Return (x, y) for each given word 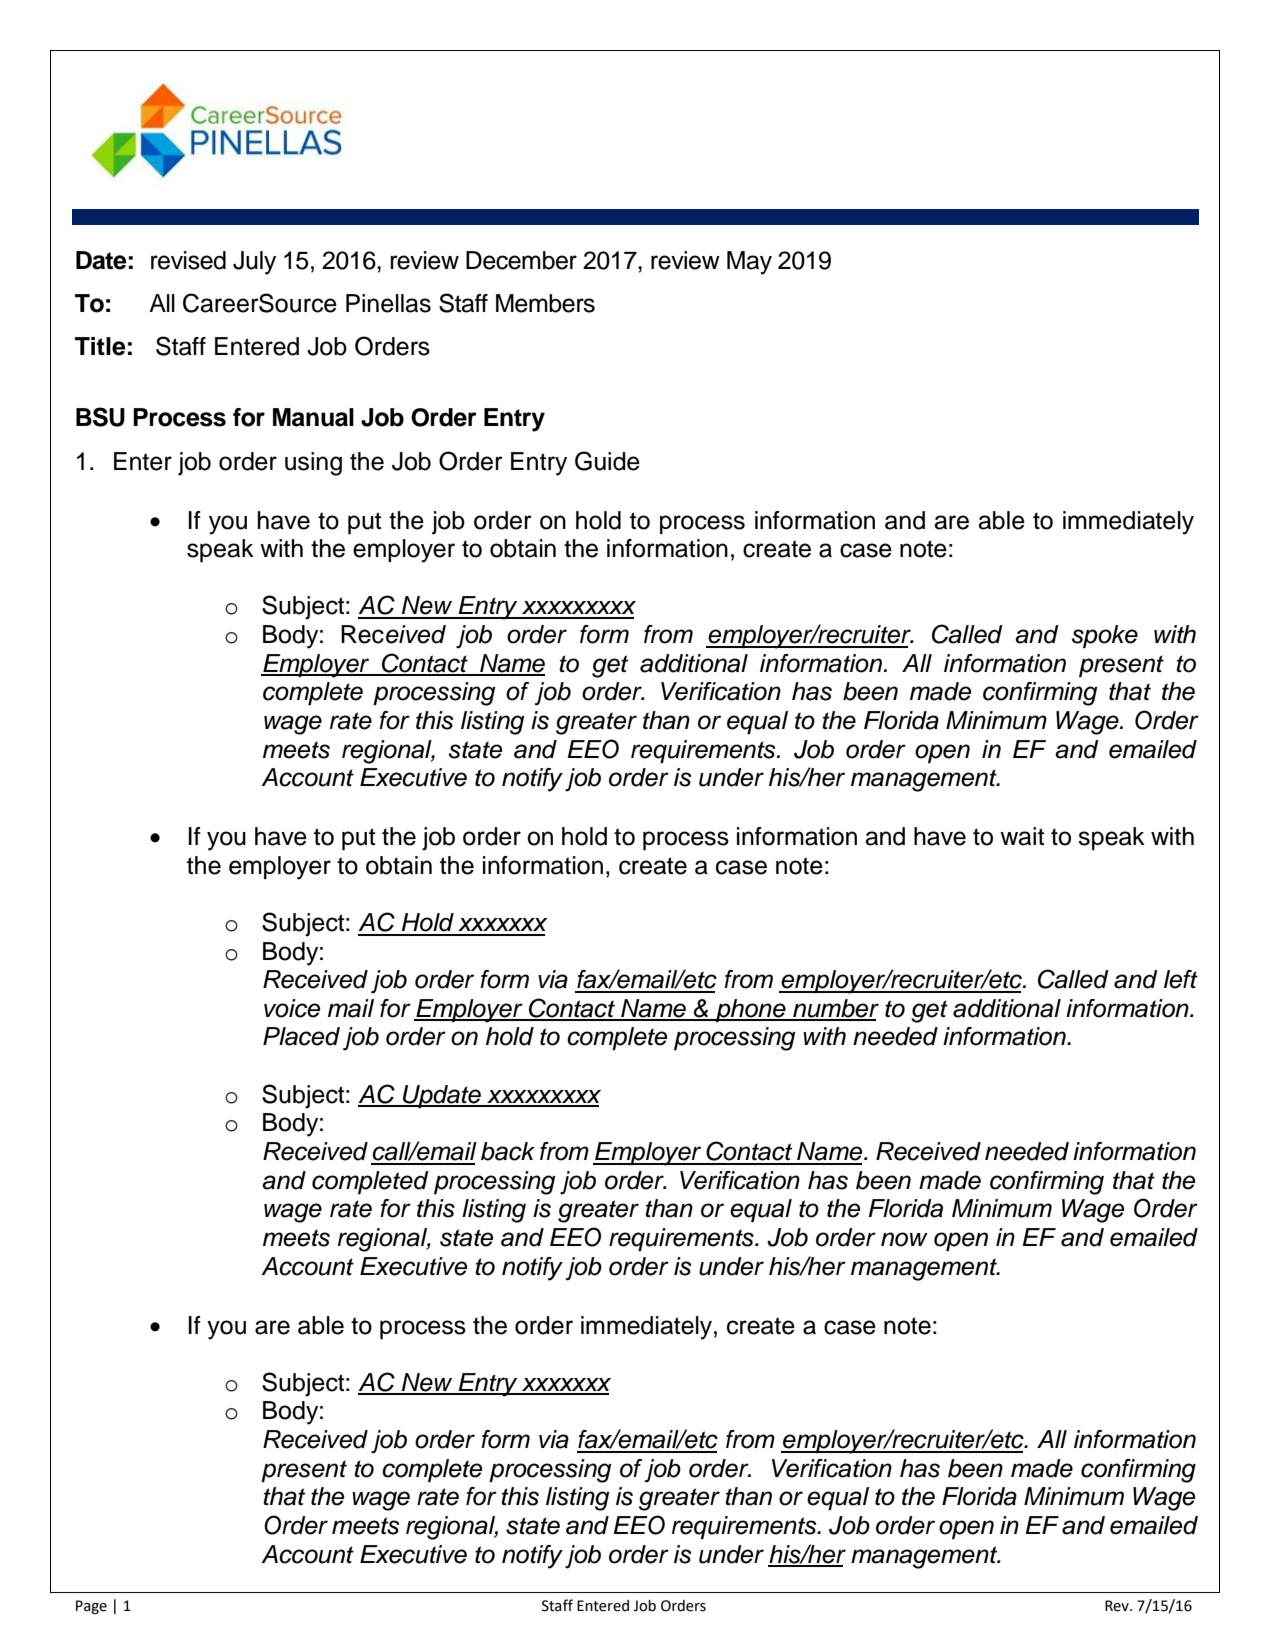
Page (91, 1607)
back (508, 1151)
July (254, 263)
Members (545, 303)
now (904, 1239)
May (749, 263)
